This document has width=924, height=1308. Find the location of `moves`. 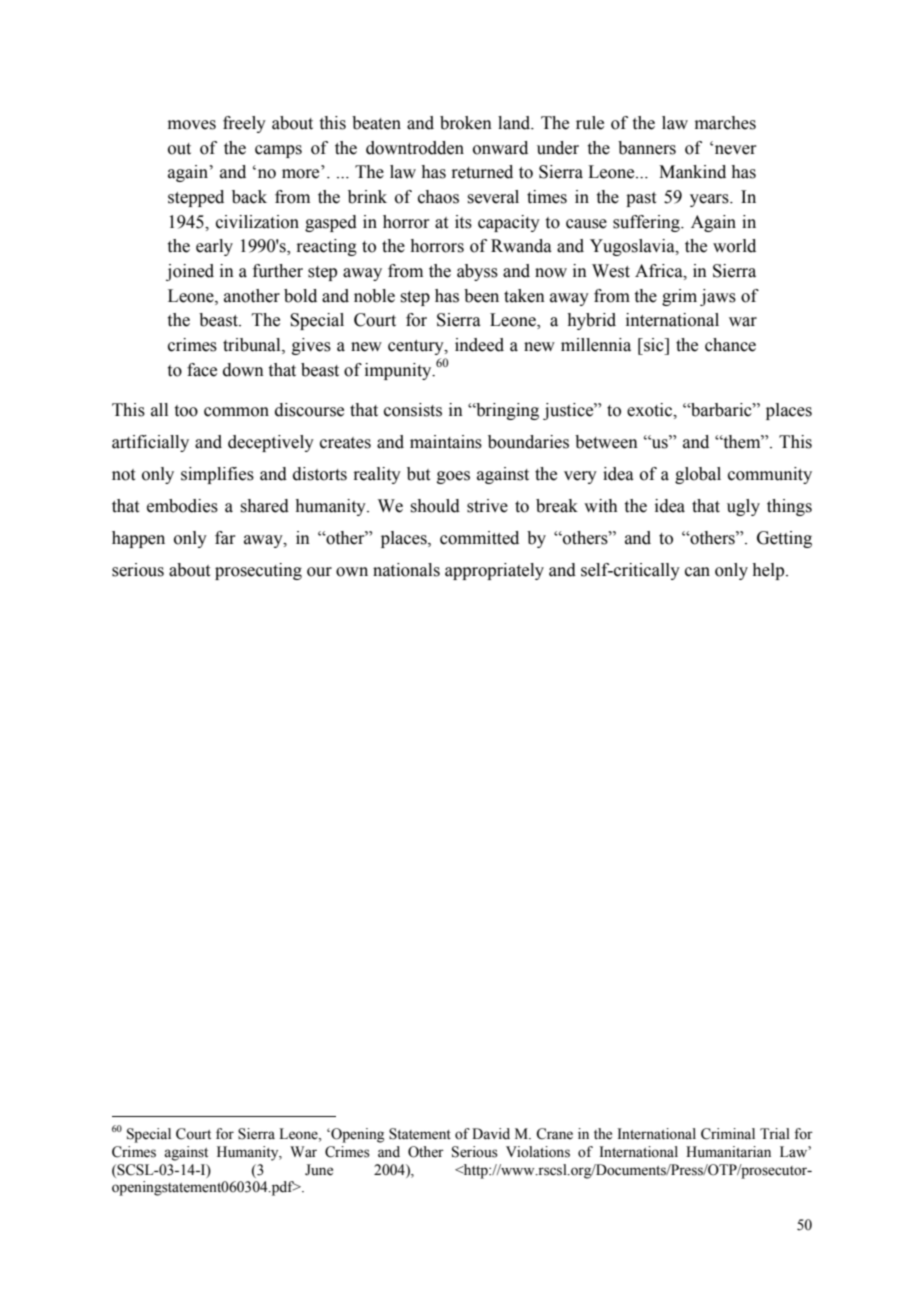

moves is located at coordinates (192, 125).
